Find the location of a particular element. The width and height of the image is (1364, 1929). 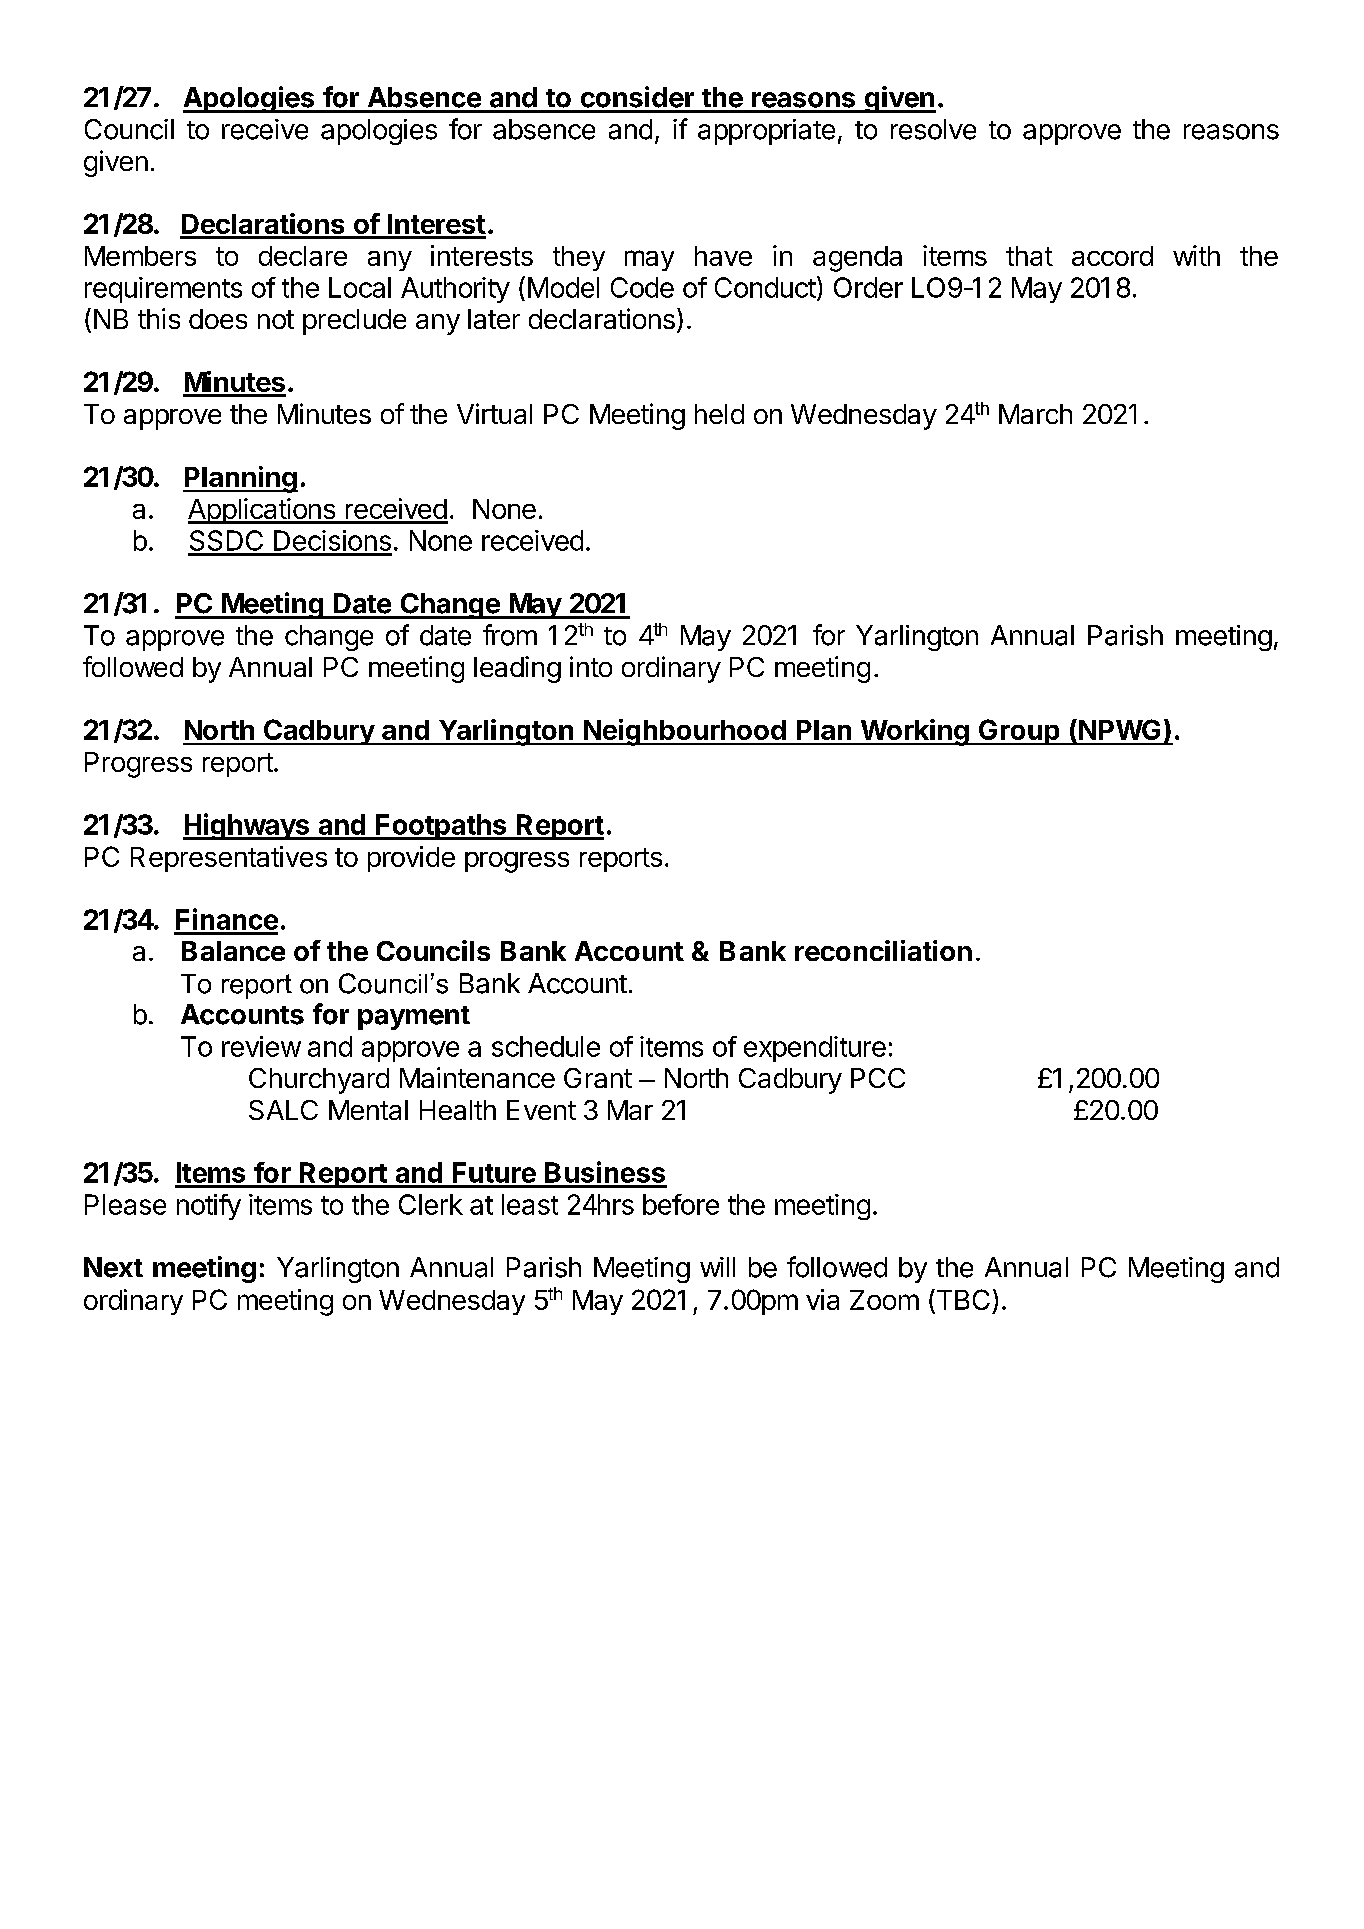

appropriate is located at coordinates (766, 132).
